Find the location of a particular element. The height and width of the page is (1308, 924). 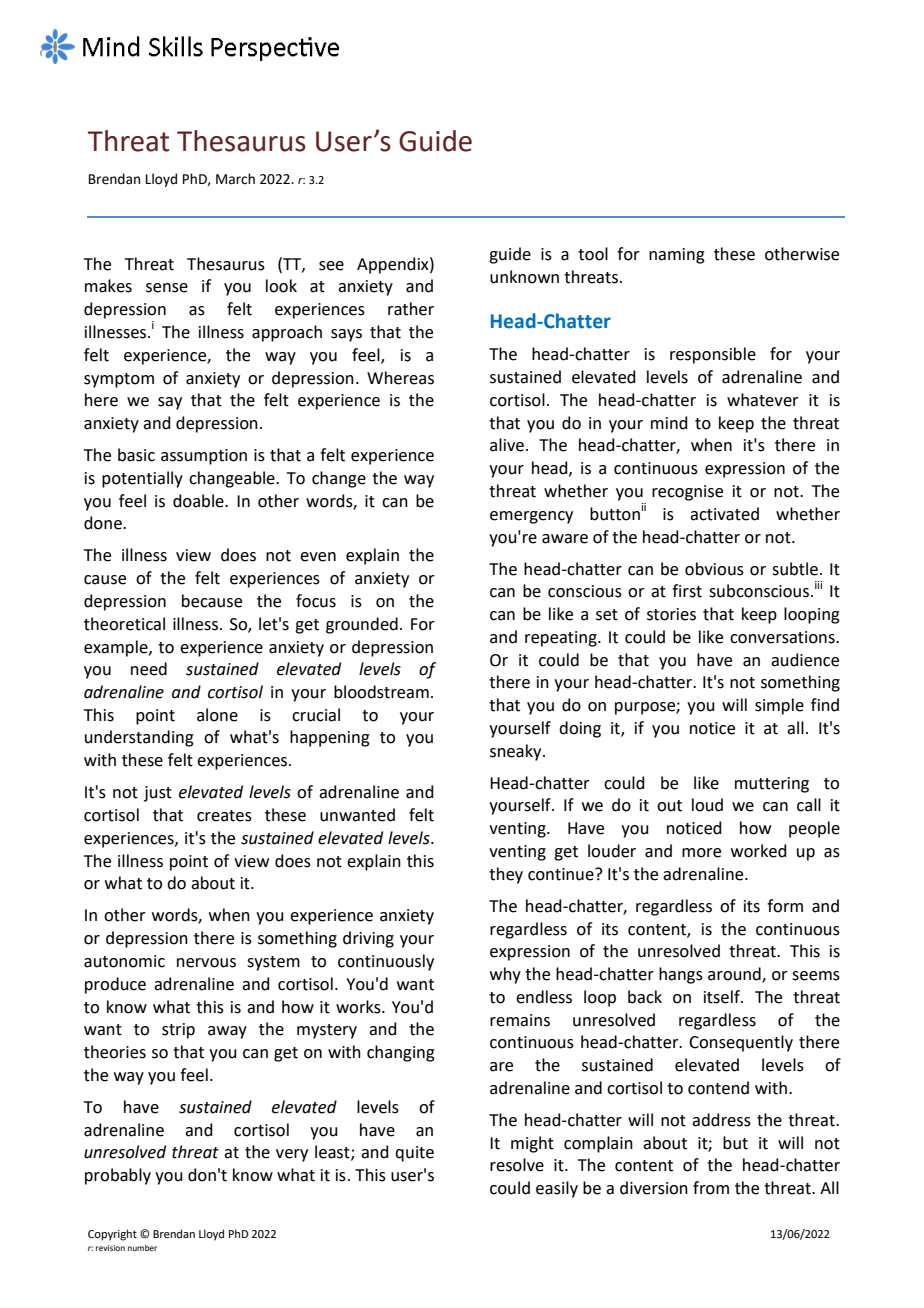

quite is located at coordinates (414, 1154).
